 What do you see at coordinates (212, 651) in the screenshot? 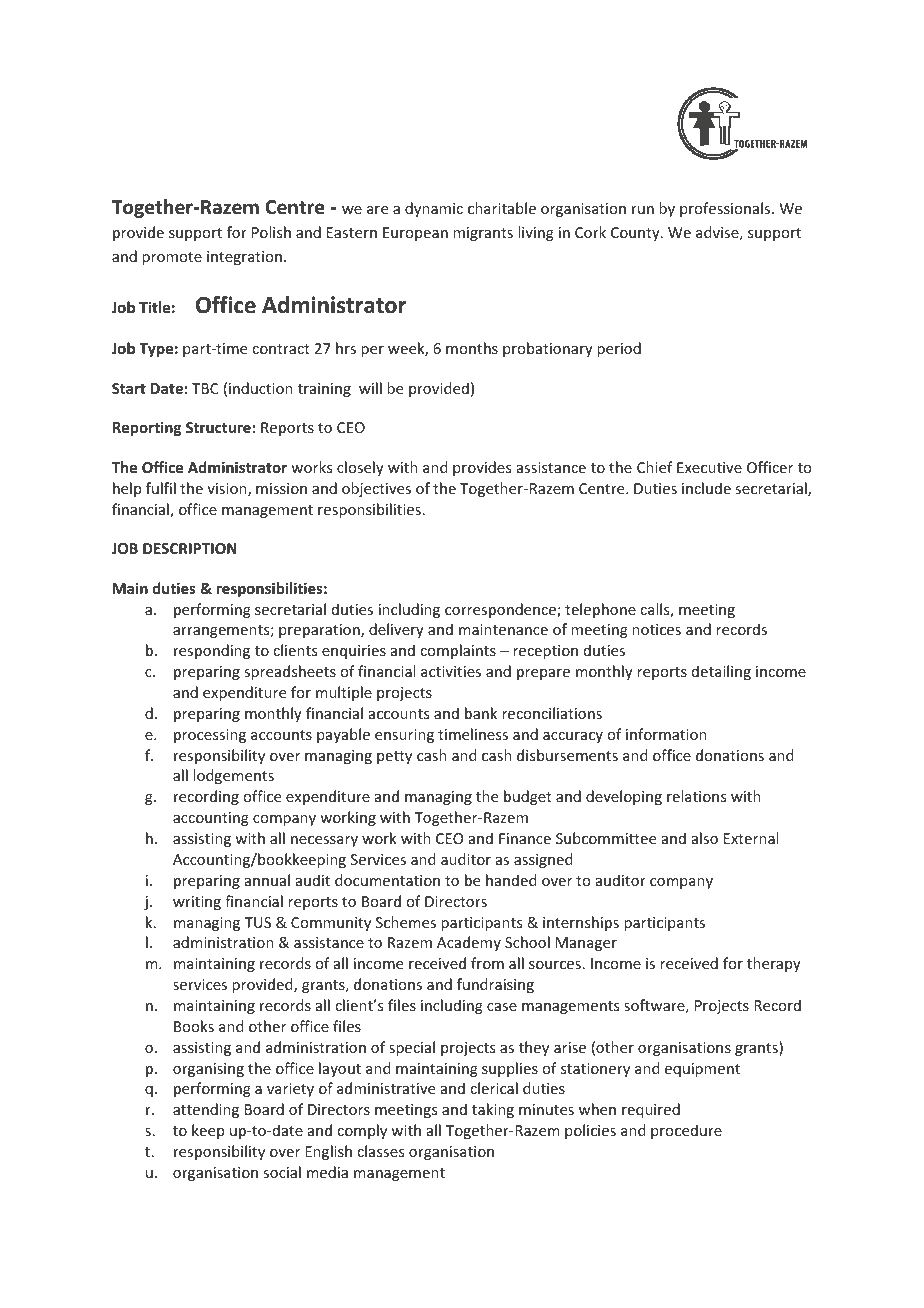
I see `responding` at bounding box center [212, 651].
